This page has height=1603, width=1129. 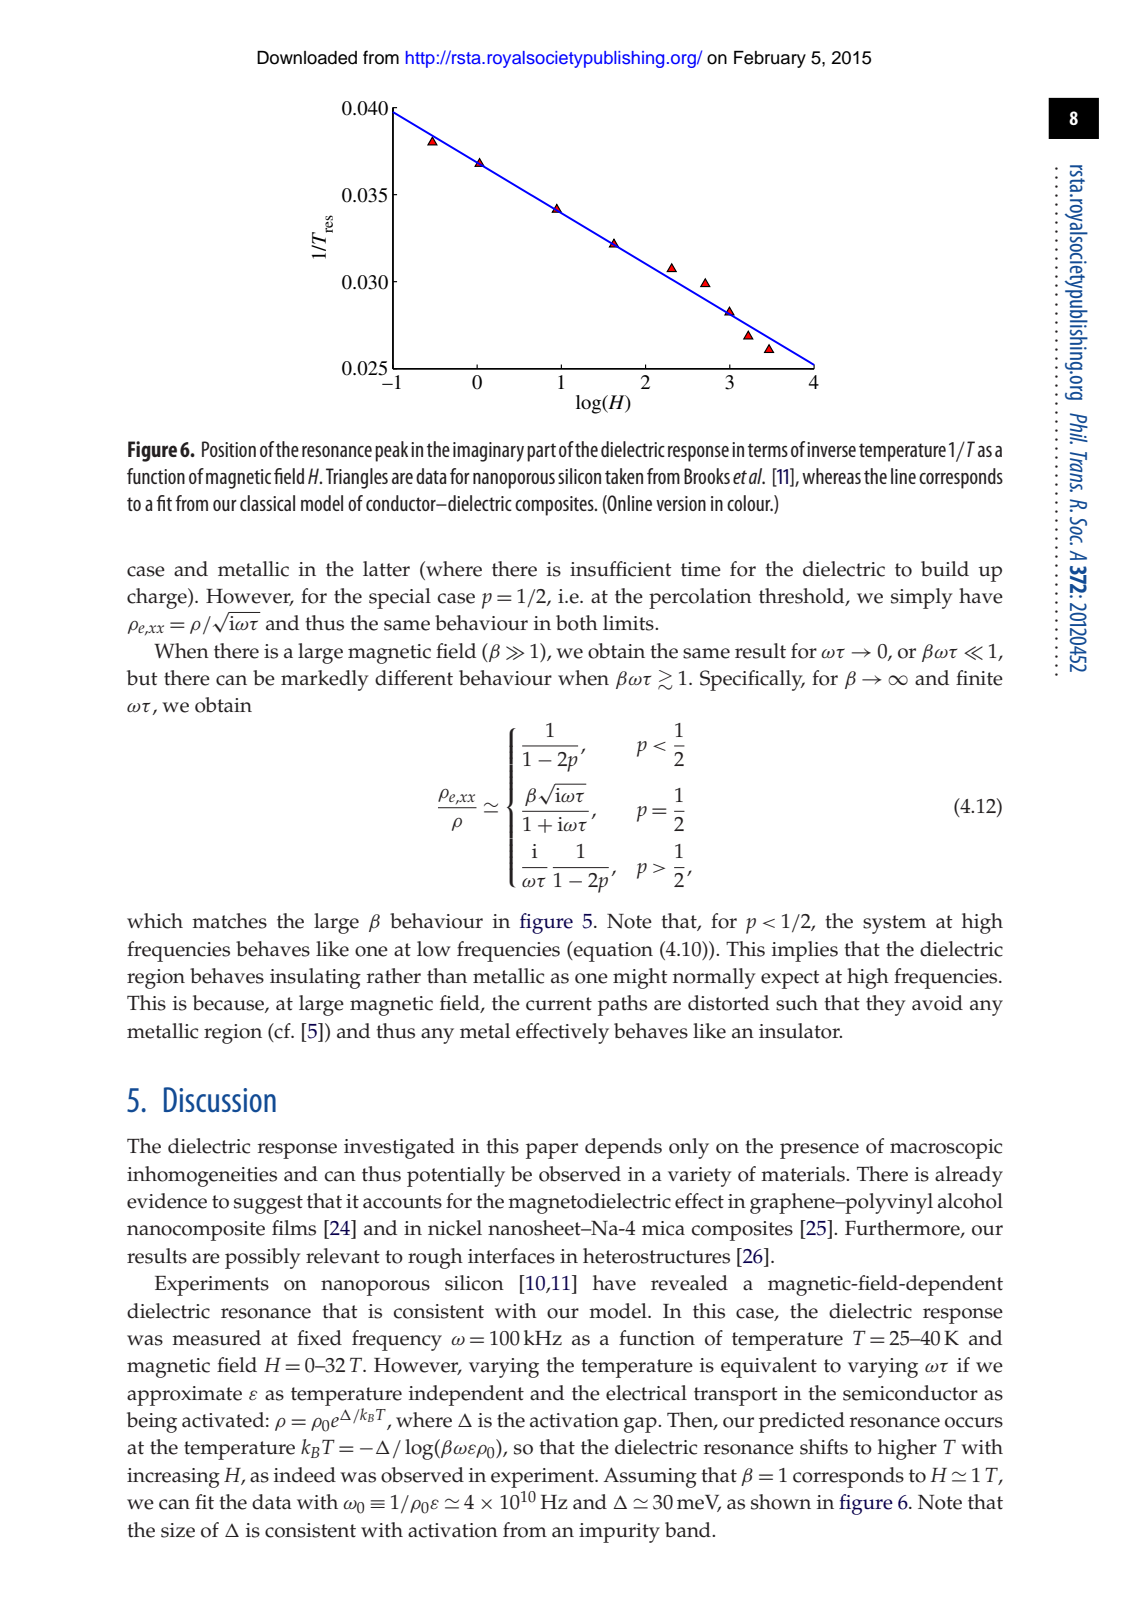 What do you see at coordinates (750, 503) in the page?
I see `colour` at bounding box center [750, 503].
